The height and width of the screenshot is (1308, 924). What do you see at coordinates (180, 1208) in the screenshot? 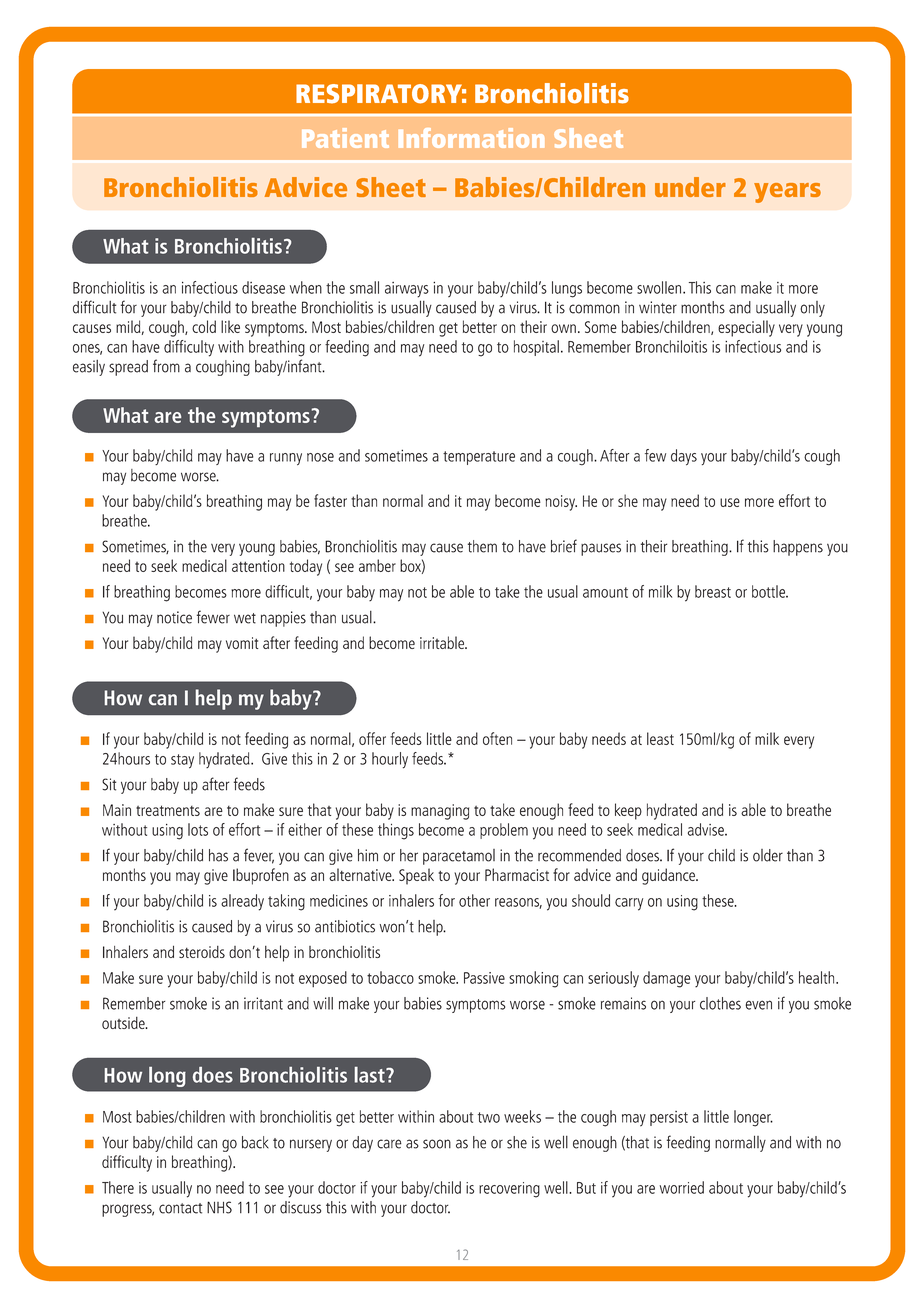
I see `contact` at bounding box center [180, 1208].
